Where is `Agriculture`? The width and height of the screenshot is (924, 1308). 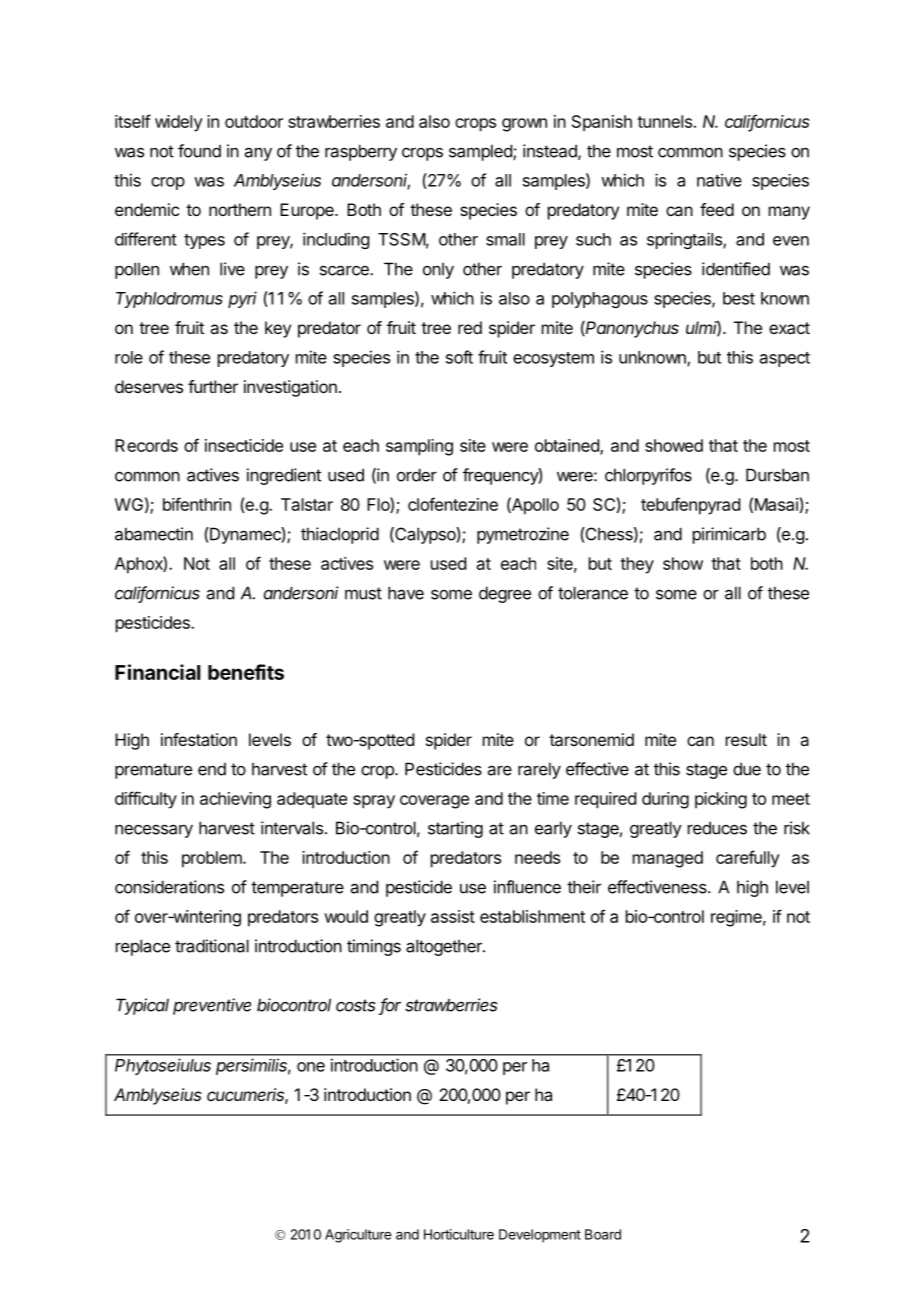 Agriculture is located at coordinates (358, 1236).
